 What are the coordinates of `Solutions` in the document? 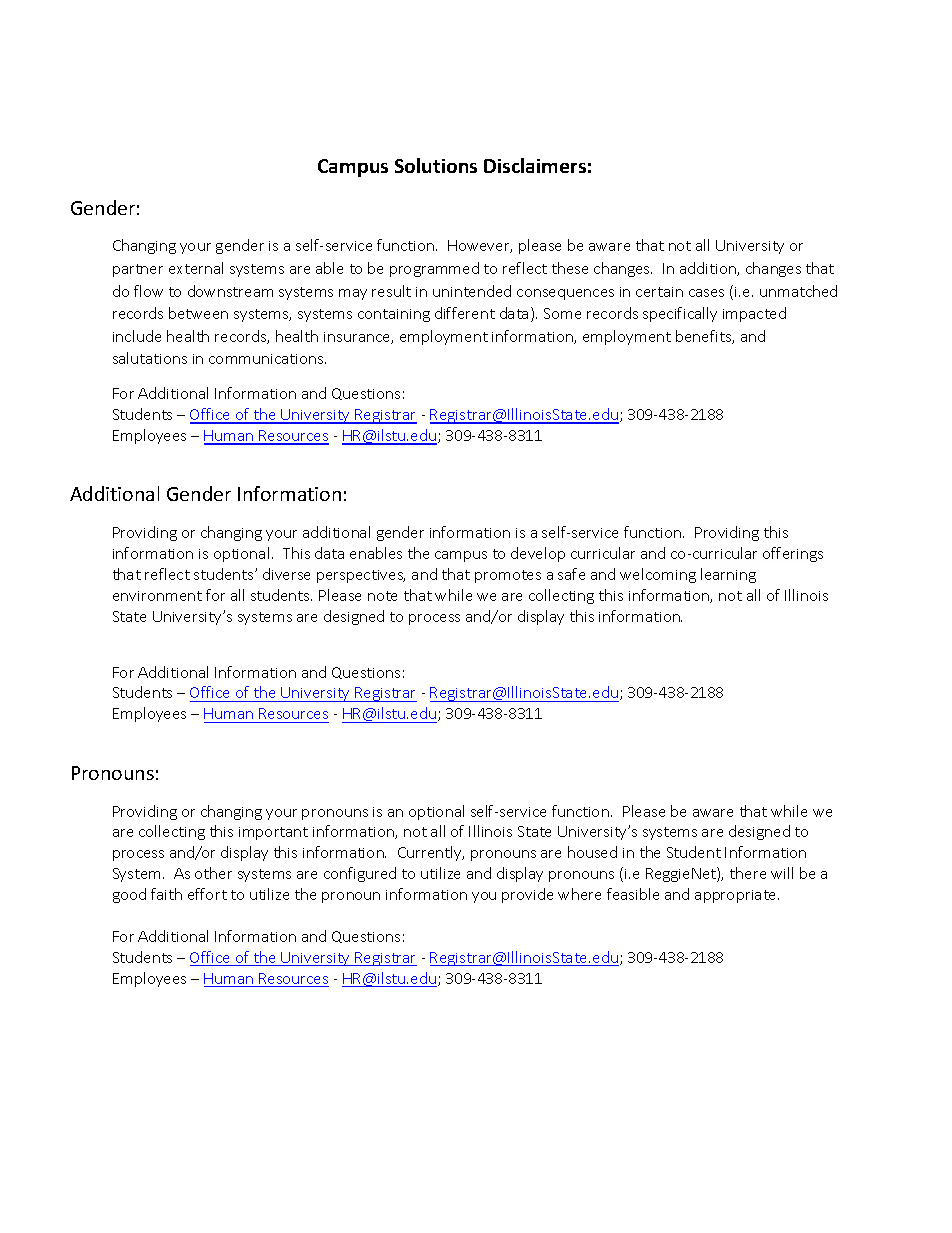 It's located at (436, 165).
